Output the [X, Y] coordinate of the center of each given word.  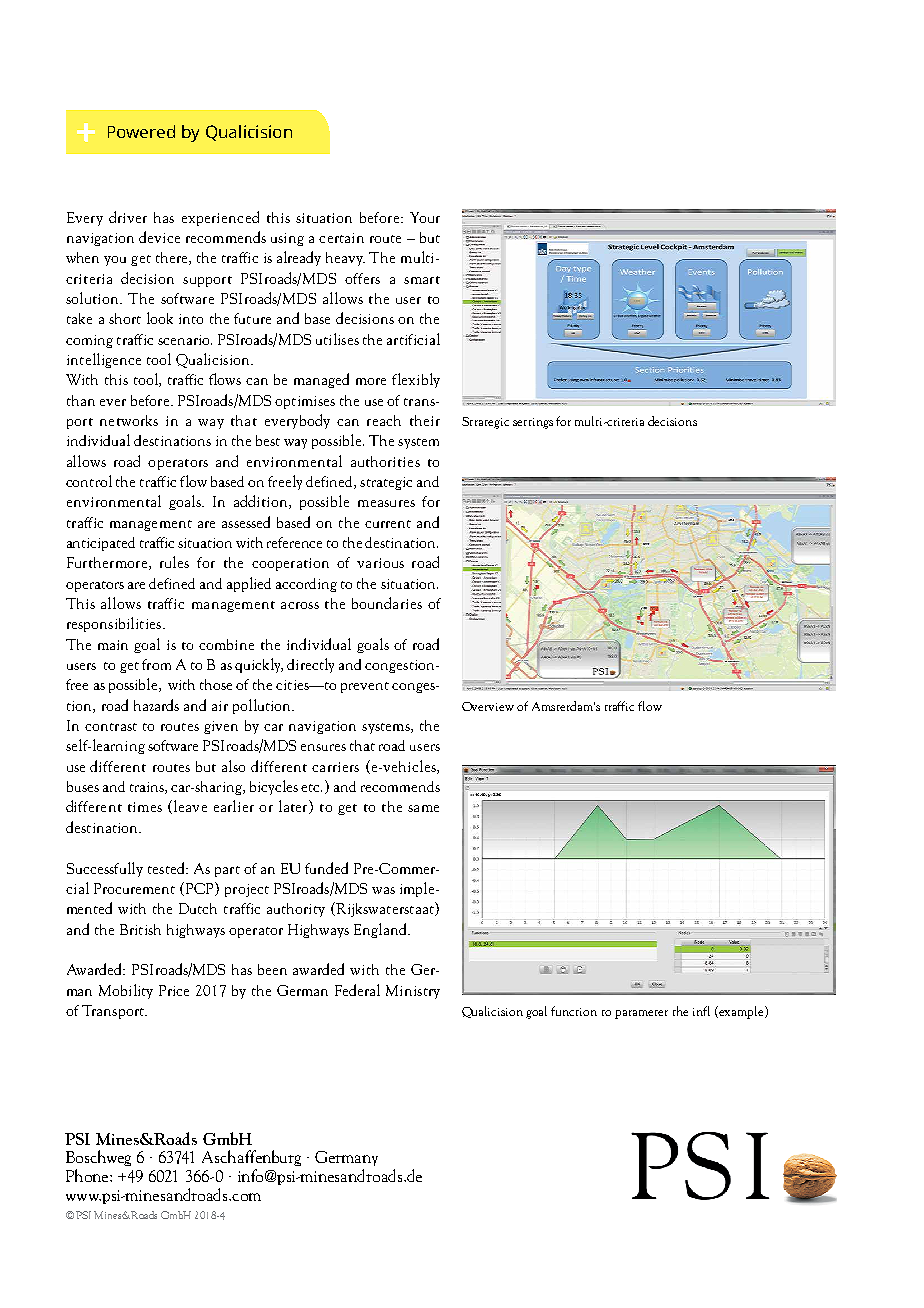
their [425, 420]
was [383, 890]
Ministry [413, 992]
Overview [488, 706]
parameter [641, 1014]
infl [701, 1011]
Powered [141, 131]
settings [533, 423]
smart [422, 280]
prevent [365, 687]
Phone [88, 1175]
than [81, 400]
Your [425, 217]
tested [167, 868]
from [156, 664]
